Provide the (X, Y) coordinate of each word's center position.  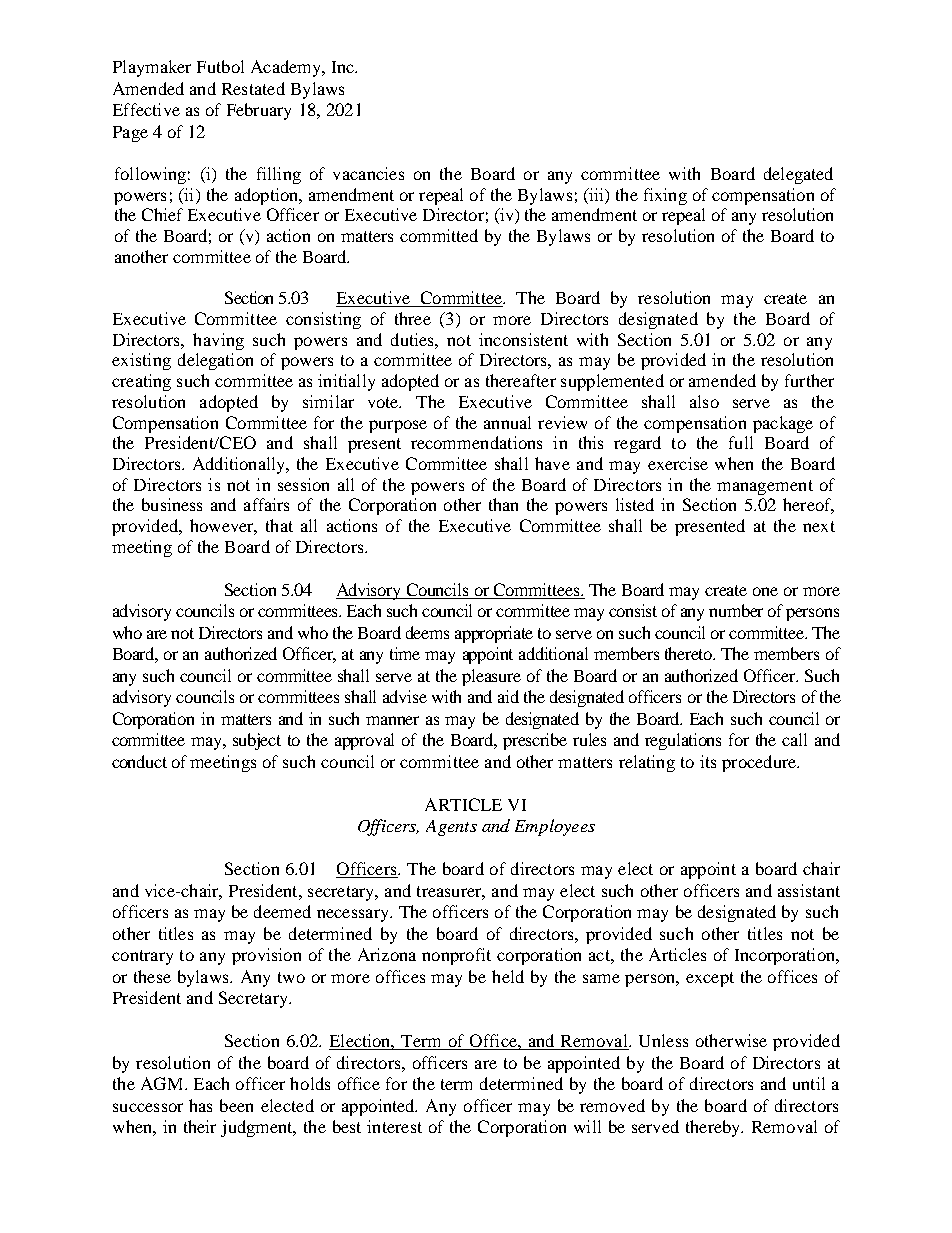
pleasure (491, 677)
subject (257, 741)
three (413, 318)
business (172, 504)
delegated (798, 175)
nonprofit (456, 956)
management (765, 487)
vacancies (368, 173)
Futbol (220, 66)
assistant (809, 890)
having (218, 341)
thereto (690, 653)
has (200, 1105)
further (809, 380)
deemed (282, 911)
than (503, 504)
